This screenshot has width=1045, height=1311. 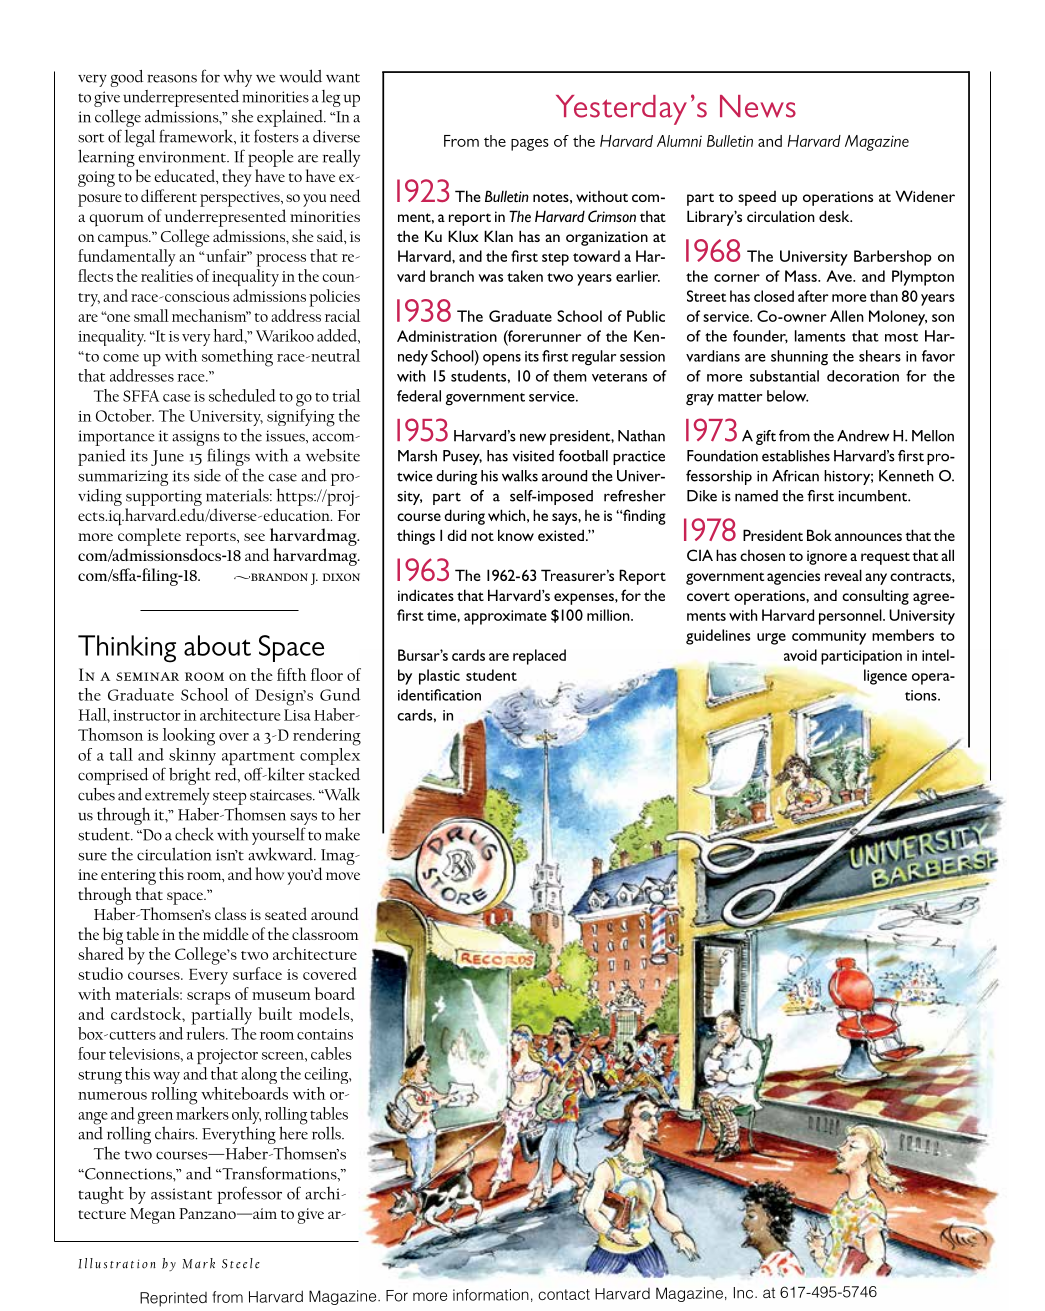 What do you see at coordinates (502, 360) in the screenshot?
I see `opens` at bounding box center [502, 360].
